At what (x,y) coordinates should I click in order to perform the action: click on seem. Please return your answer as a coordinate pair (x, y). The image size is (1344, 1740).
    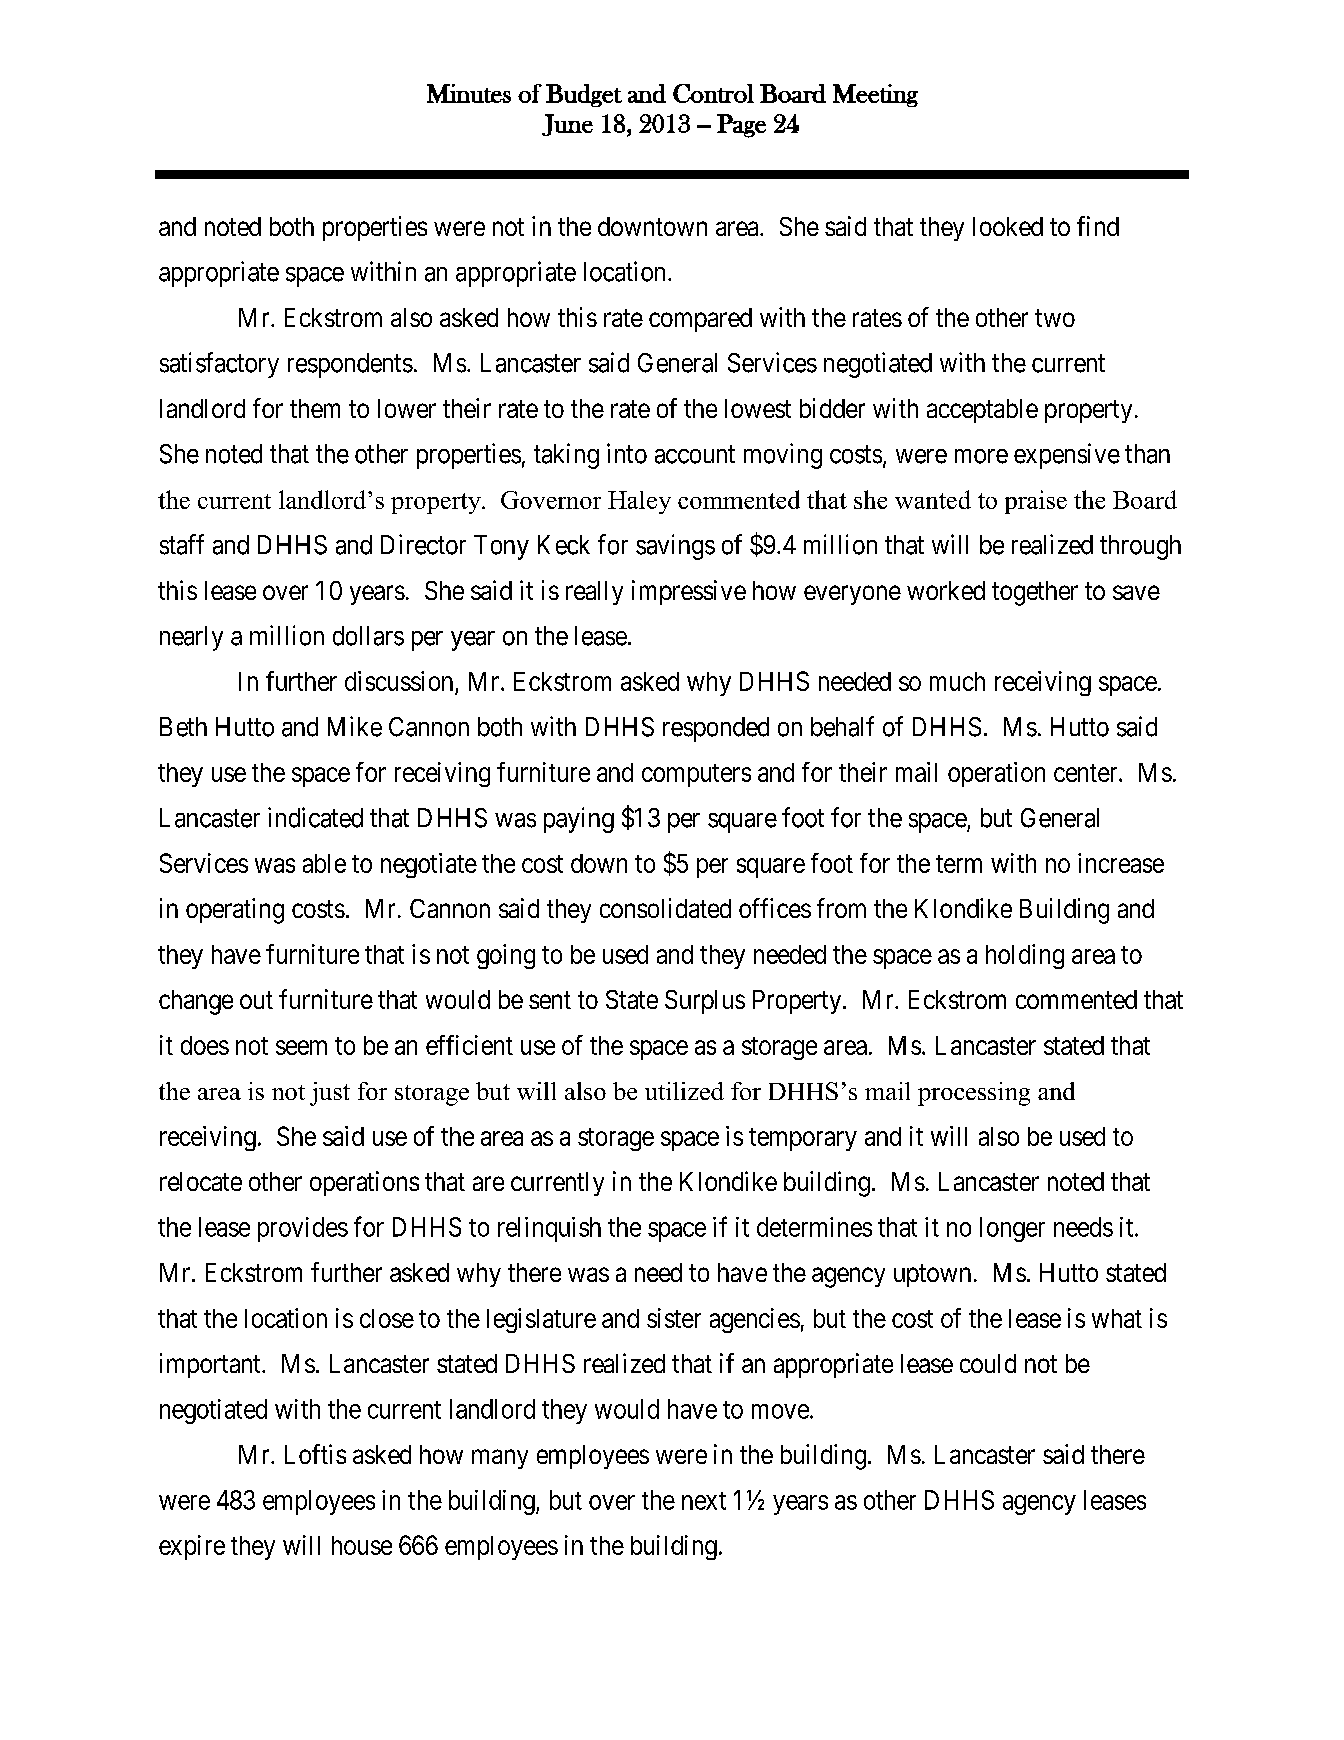
    Looking at the image, I should click on (301, 1047).
